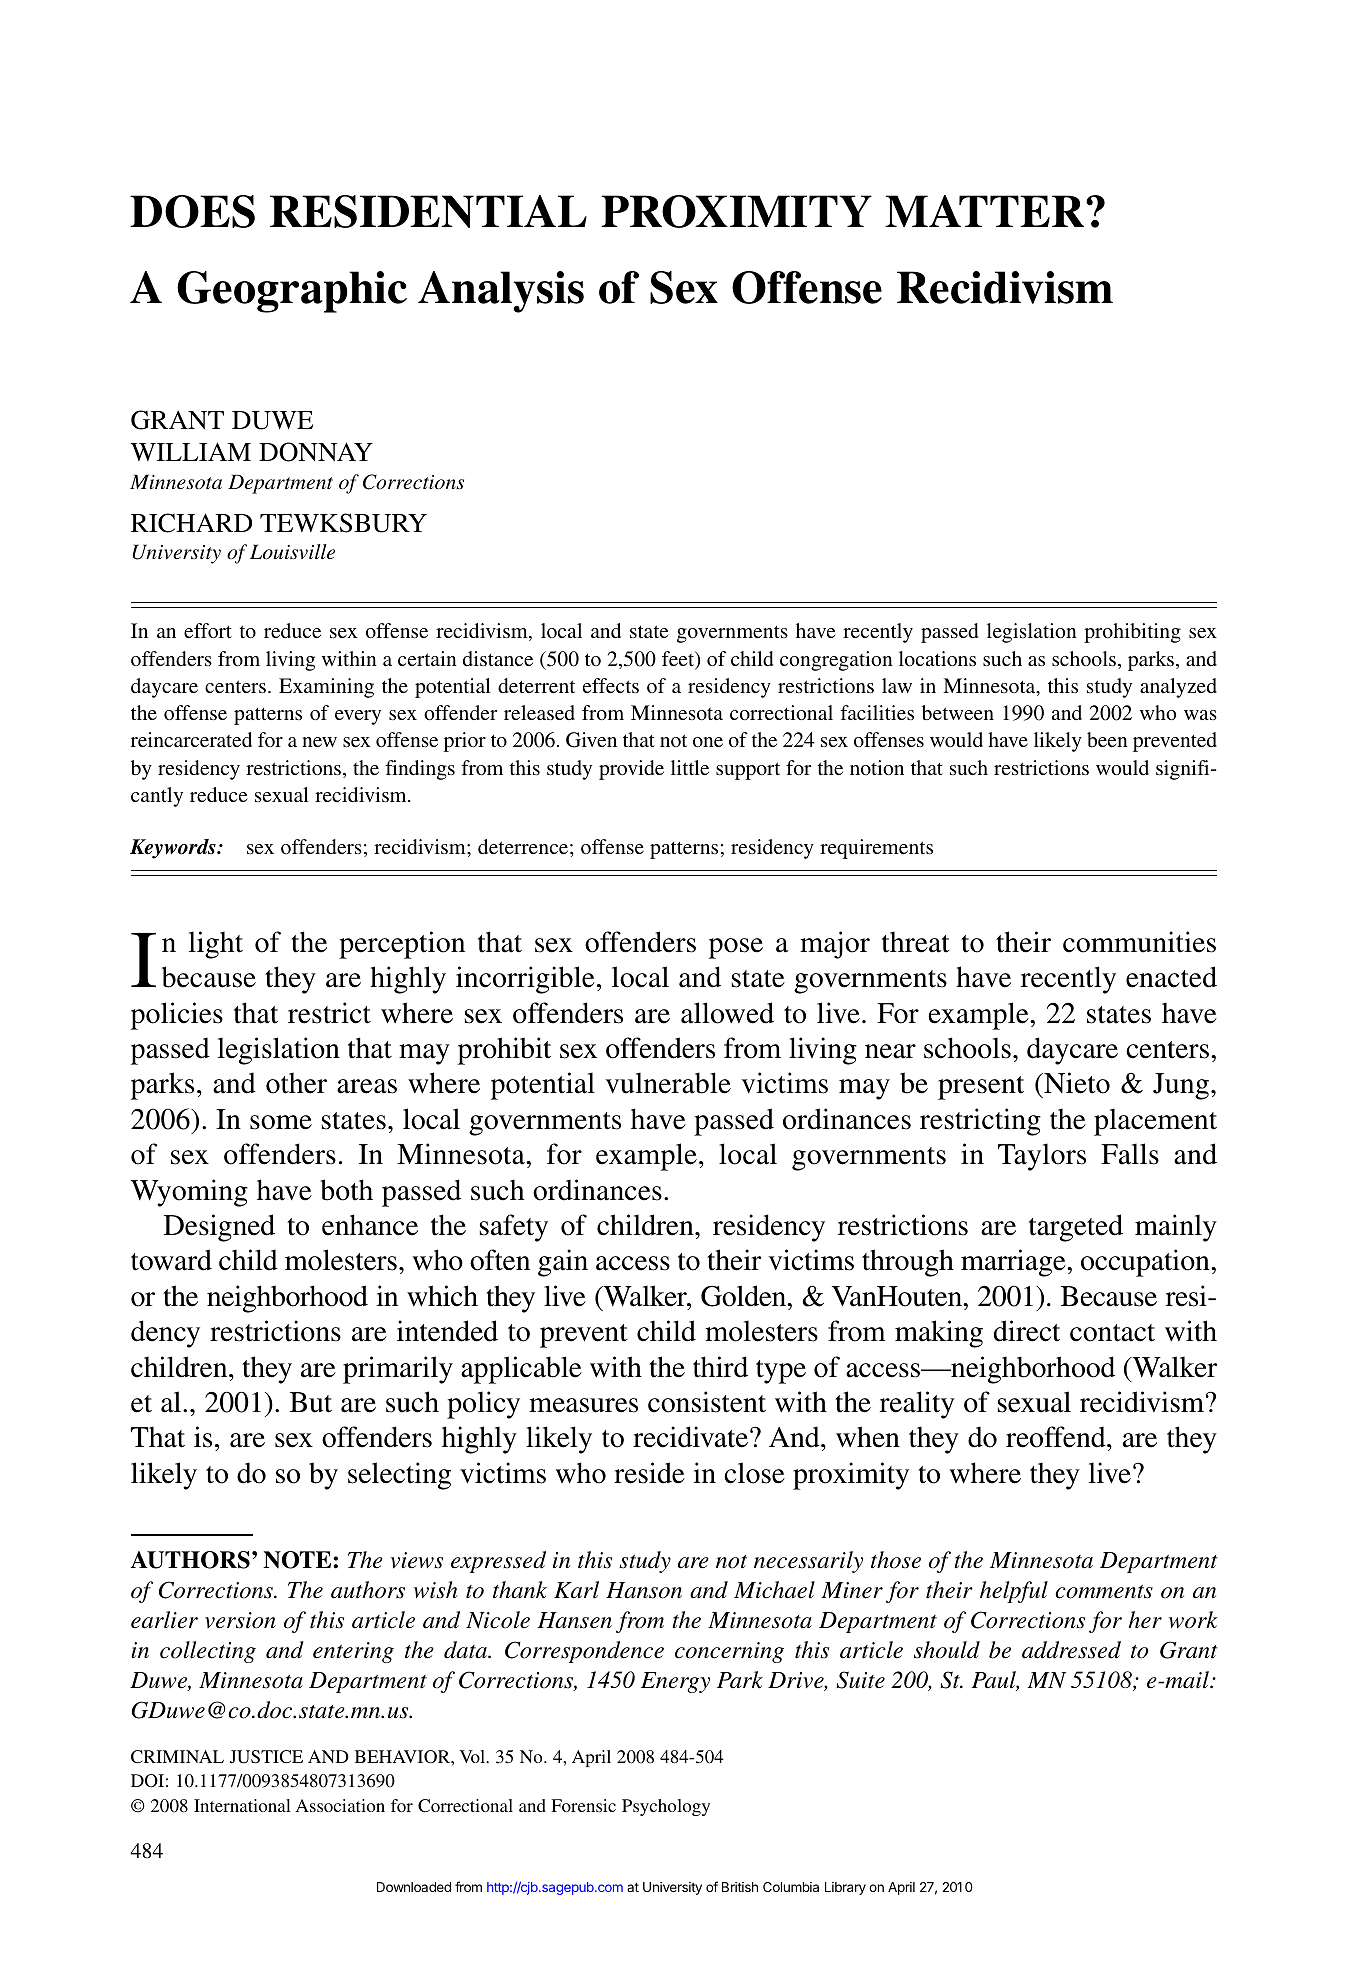 The image size is (1349, 1961). Describe the element at coordinates (326, 688) in the screenshot. I see `Examining` at that location.
